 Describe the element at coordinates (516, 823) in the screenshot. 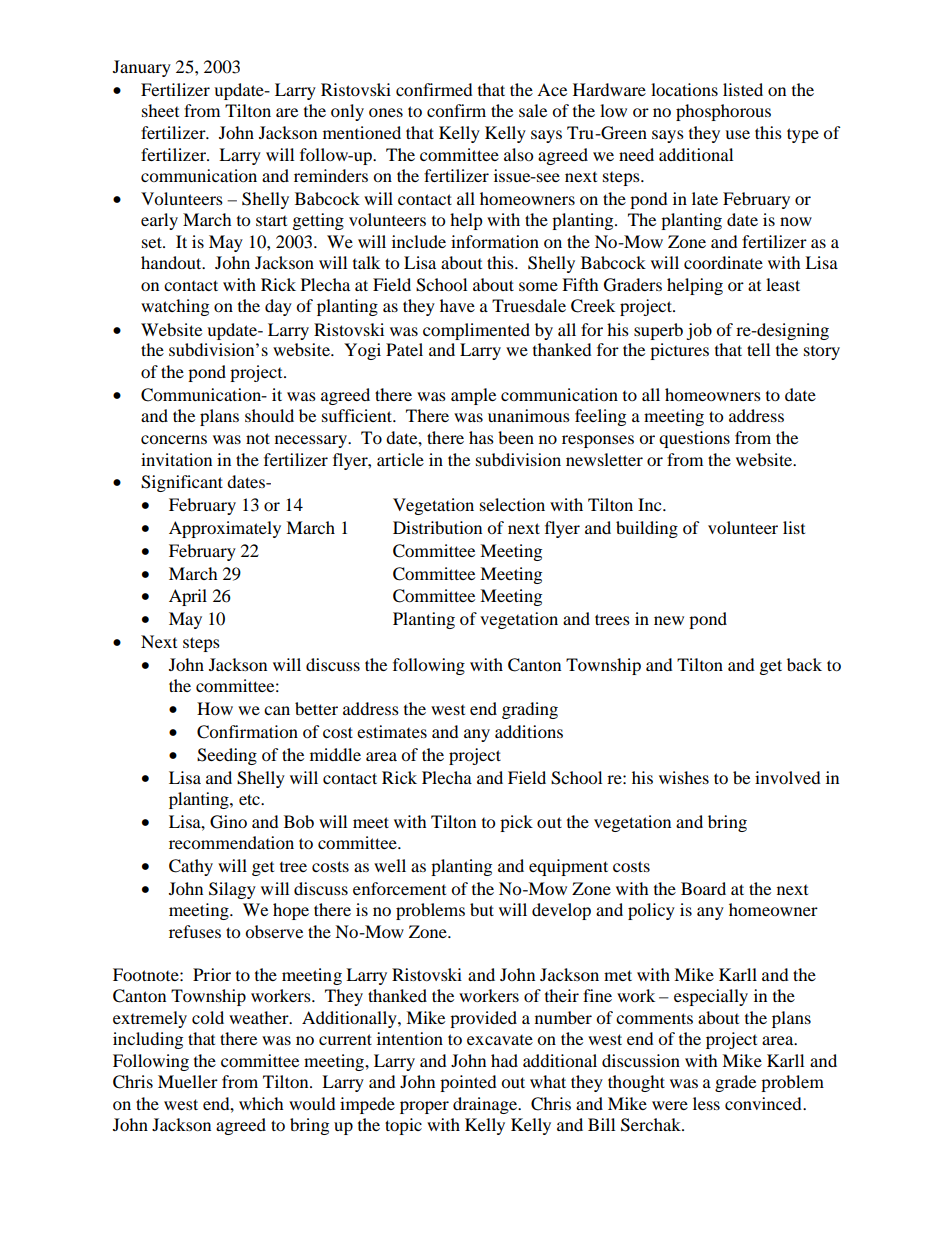

I see `pick` at that location.
